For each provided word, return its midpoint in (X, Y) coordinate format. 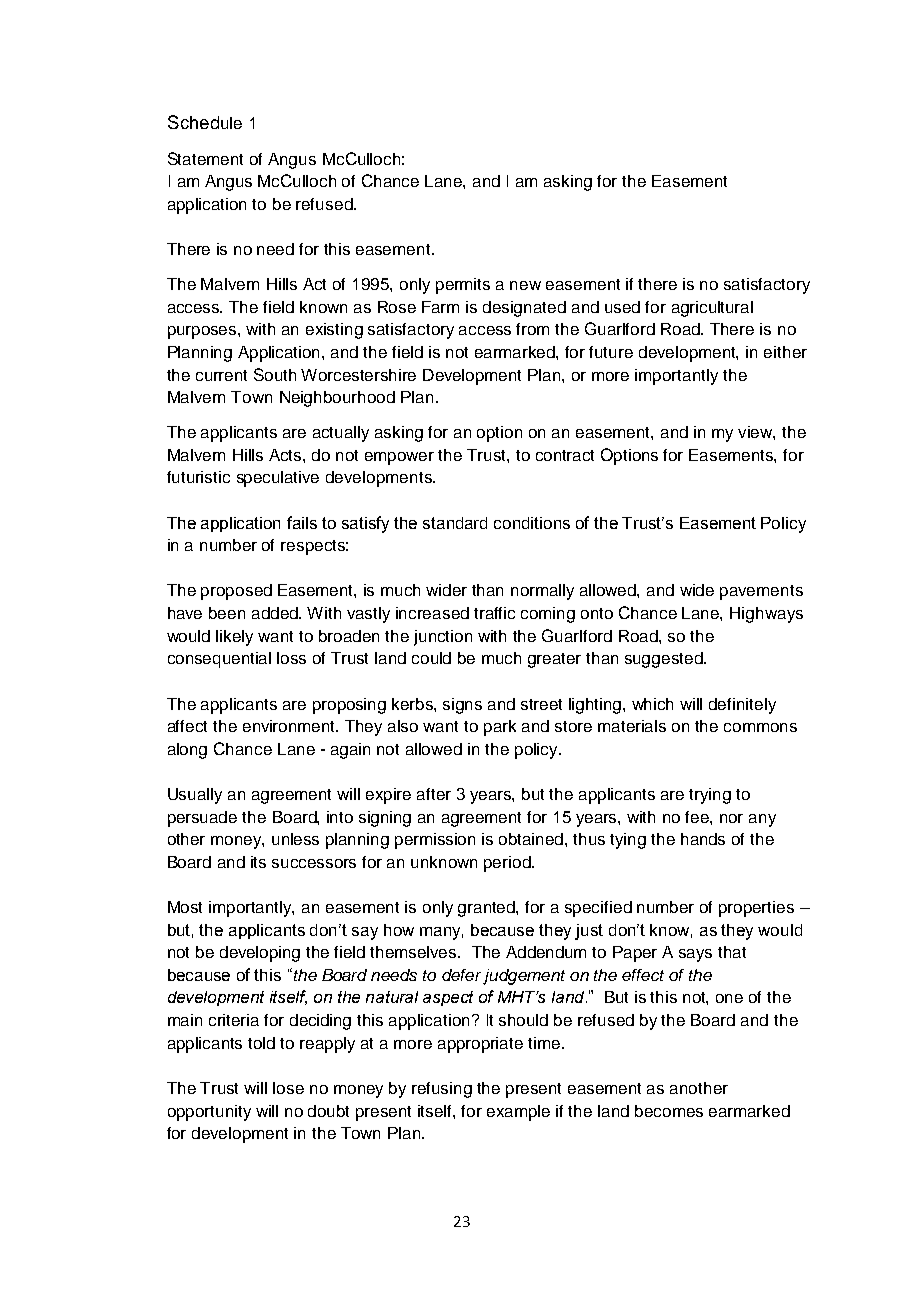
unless (295, 839)
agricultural (712, 309)
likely (234, 638)
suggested (665, 660)
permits (463, 286)
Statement (205, 158)
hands (703, 839)
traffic (494, 613)
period (508, 864)
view (756, 433)
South (275, 374)
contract (565, 455)
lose (288, 1088)
